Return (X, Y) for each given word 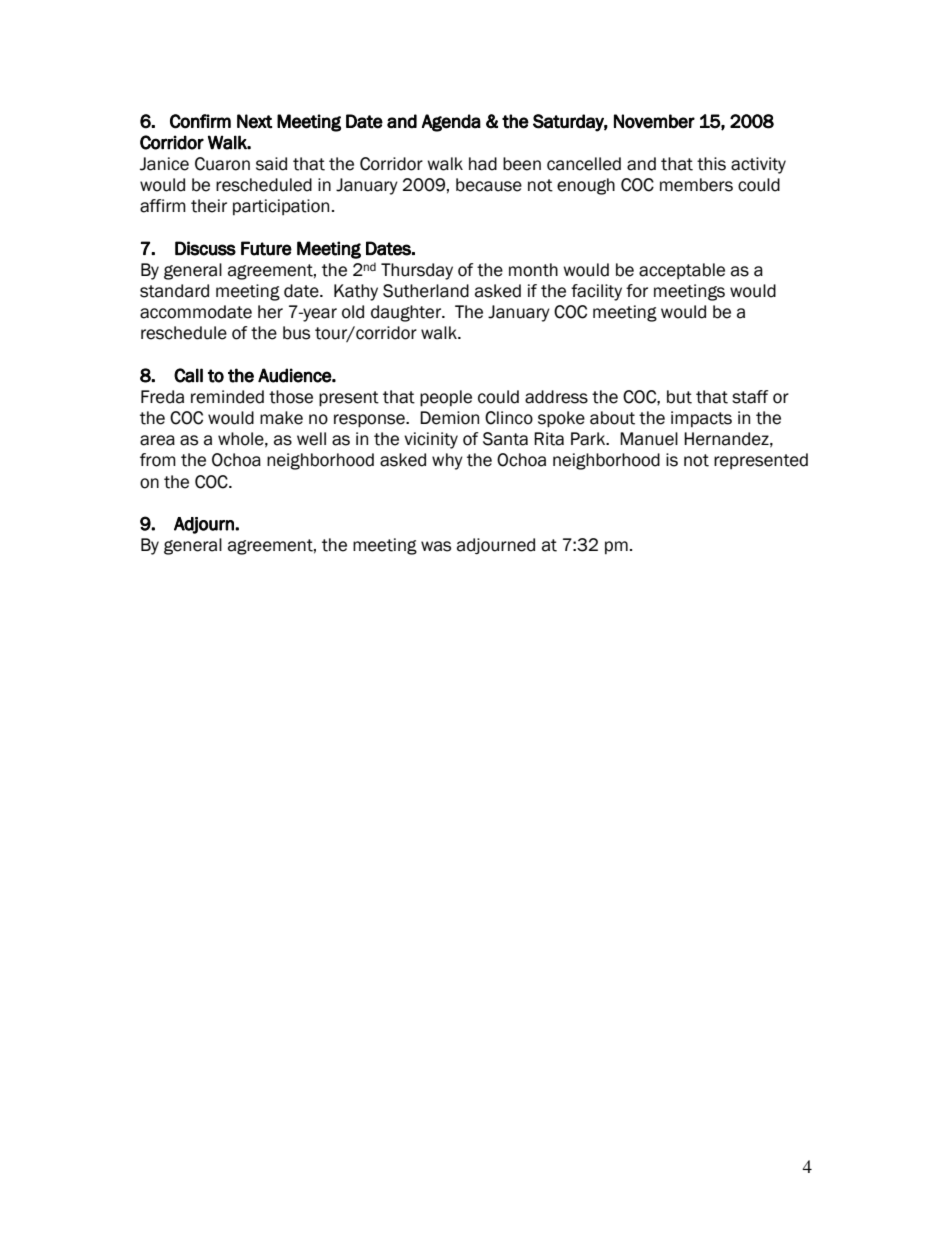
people (446, 398)
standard (174, 291)
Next (255, 121)
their (209, 206)
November (654, 121)
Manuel (649, 439)
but (679, 397)
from (158, 460)
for (637, 291)
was (436, 546)
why (447, 461)
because (489, 185)
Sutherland (426, 291)
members (696, 185)
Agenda (451, 123)
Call (188, 375)
